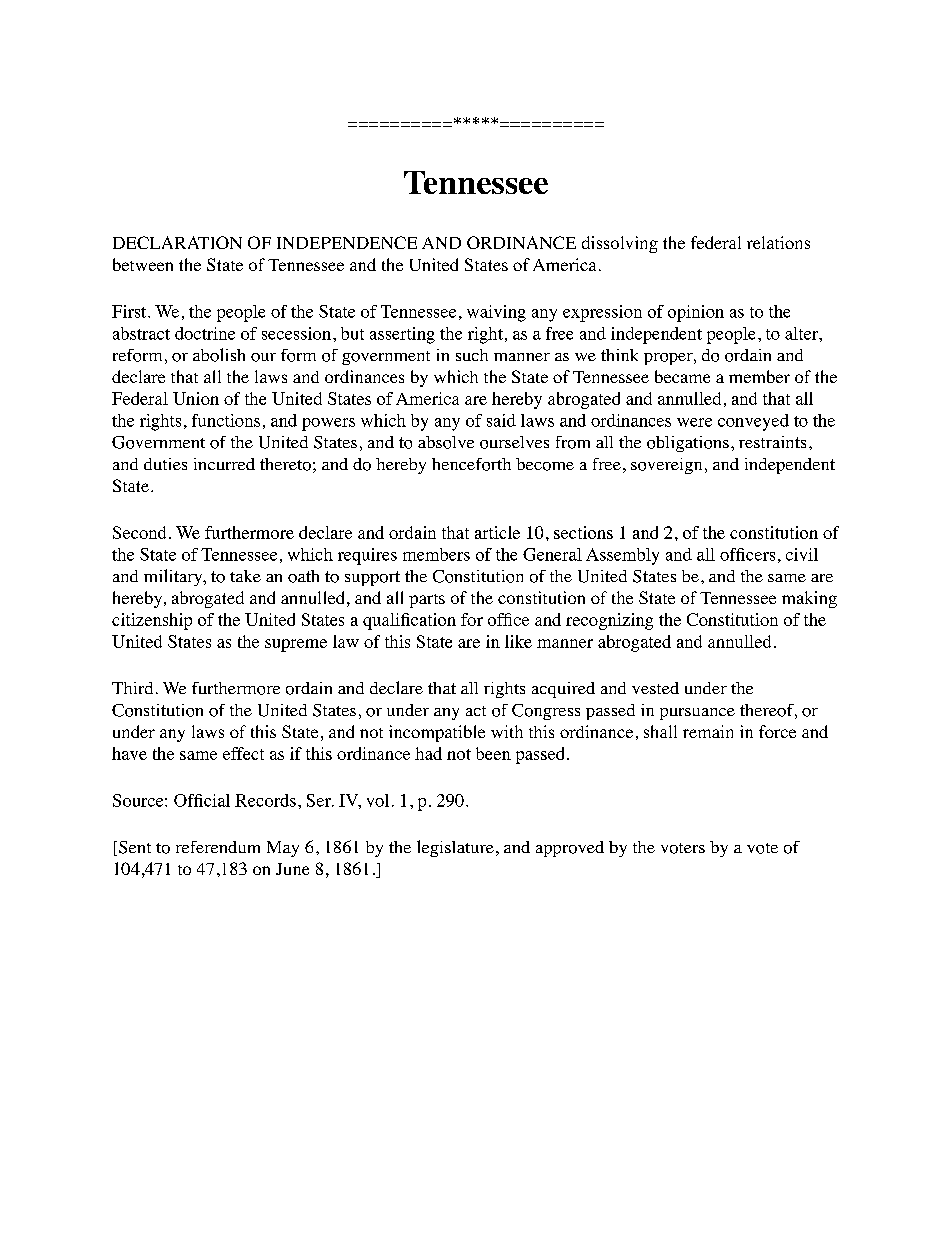  What do you see at coordinates (177, 242) in the document?
I see `DECLARATION` at bounding box center [177, 242].
